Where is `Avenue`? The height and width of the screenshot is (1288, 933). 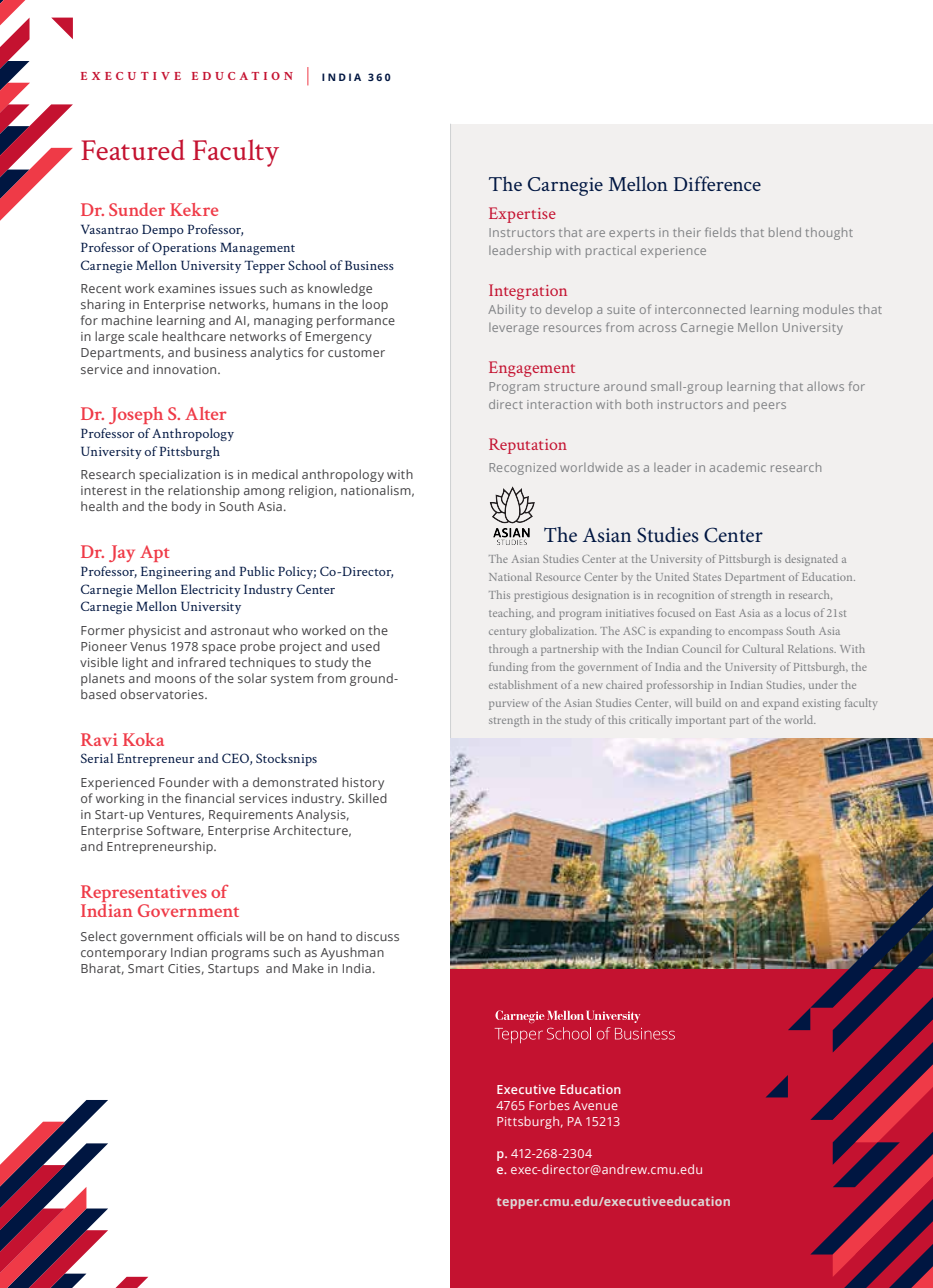
Avenue is located at coordinates (595, 1105).
